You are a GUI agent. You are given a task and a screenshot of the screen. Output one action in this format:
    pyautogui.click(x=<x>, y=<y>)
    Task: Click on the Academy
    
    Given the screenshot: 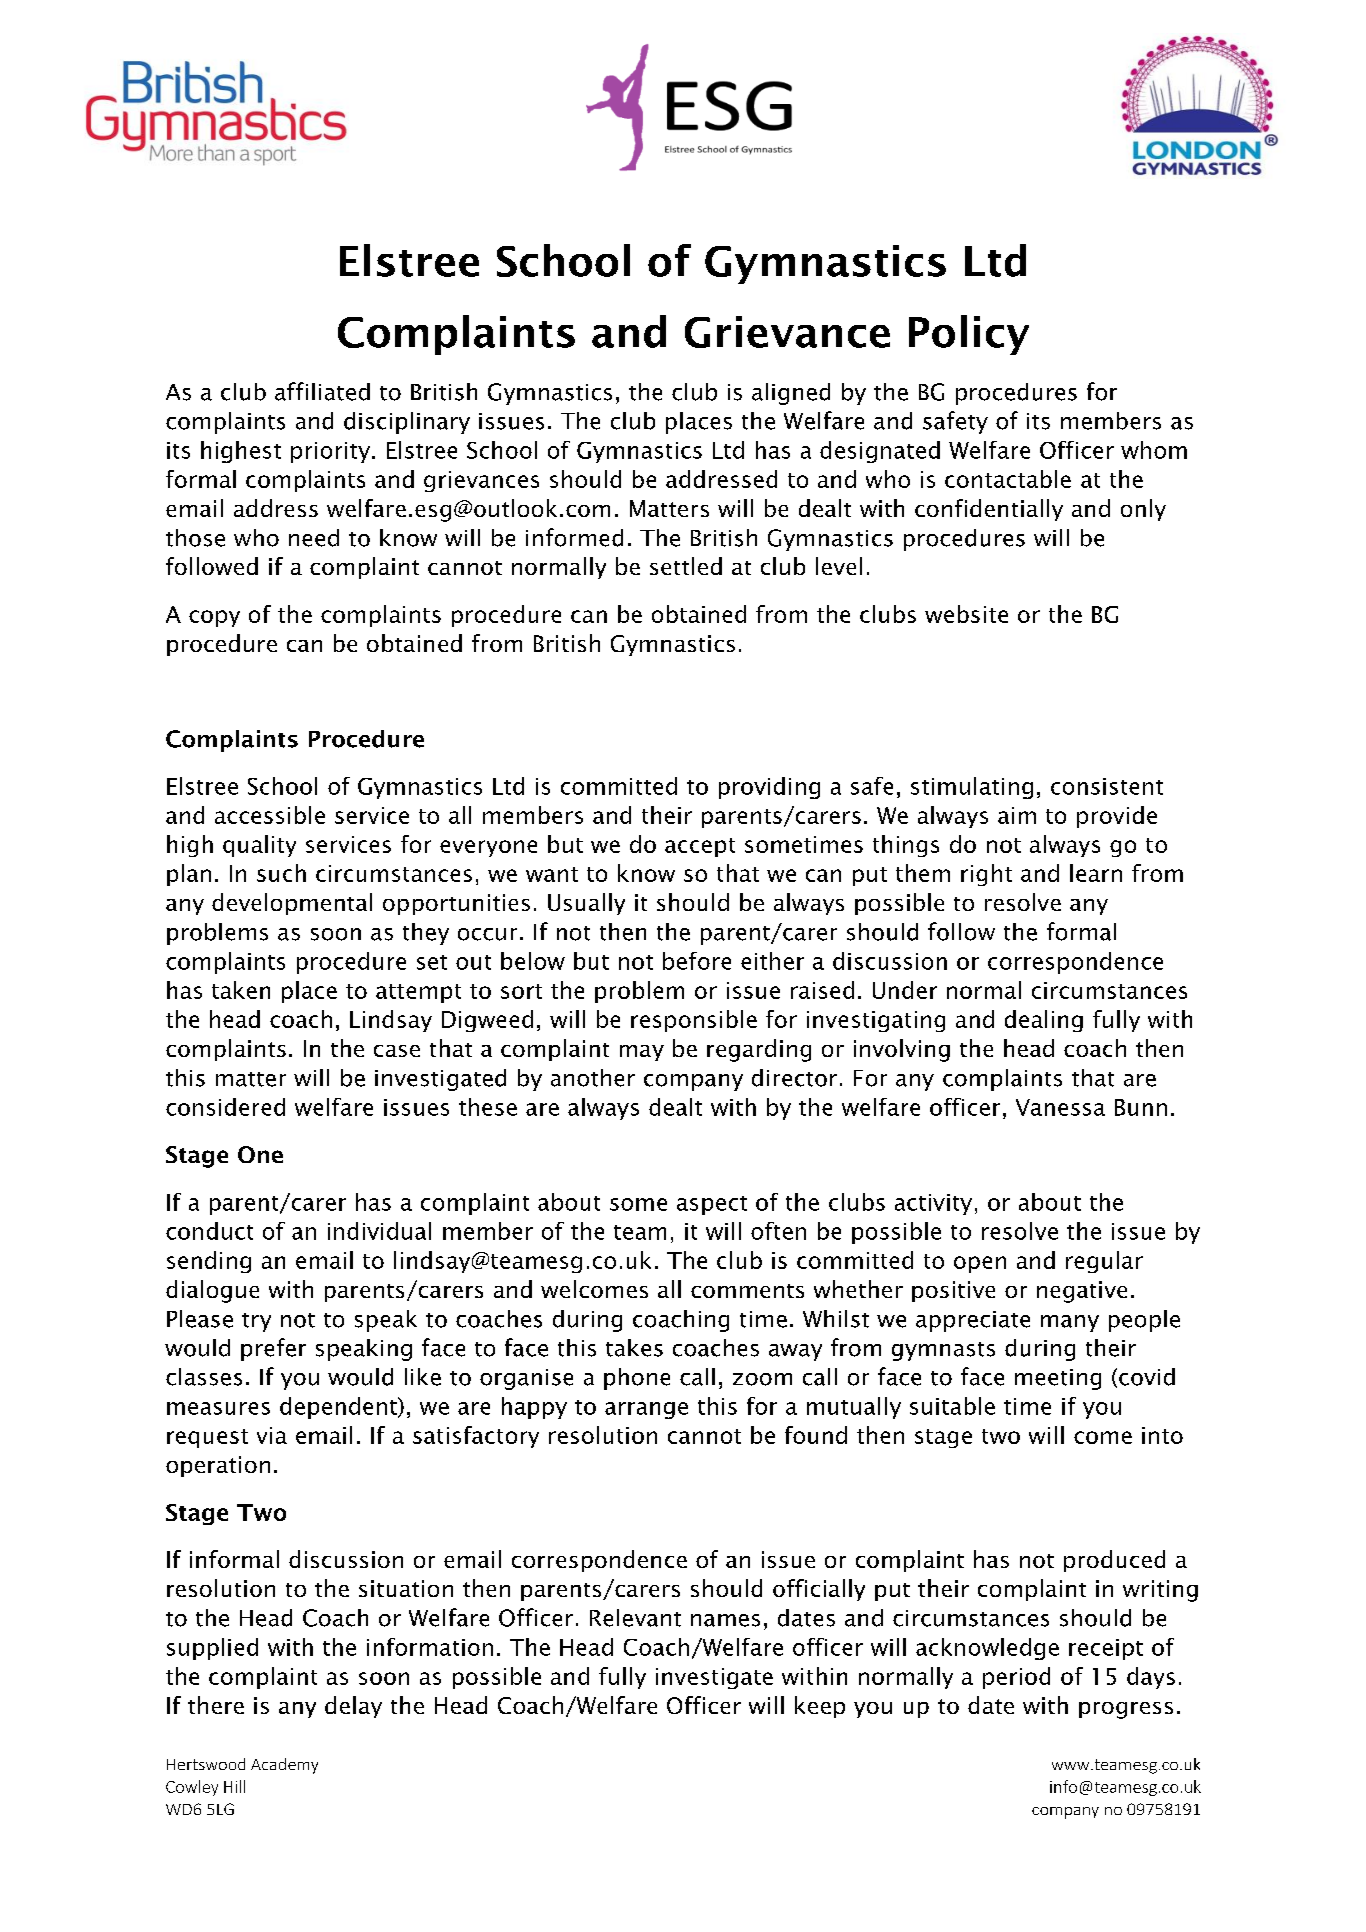 What is the action you would take?
    pyautogui.click(x=284, y=1766)
